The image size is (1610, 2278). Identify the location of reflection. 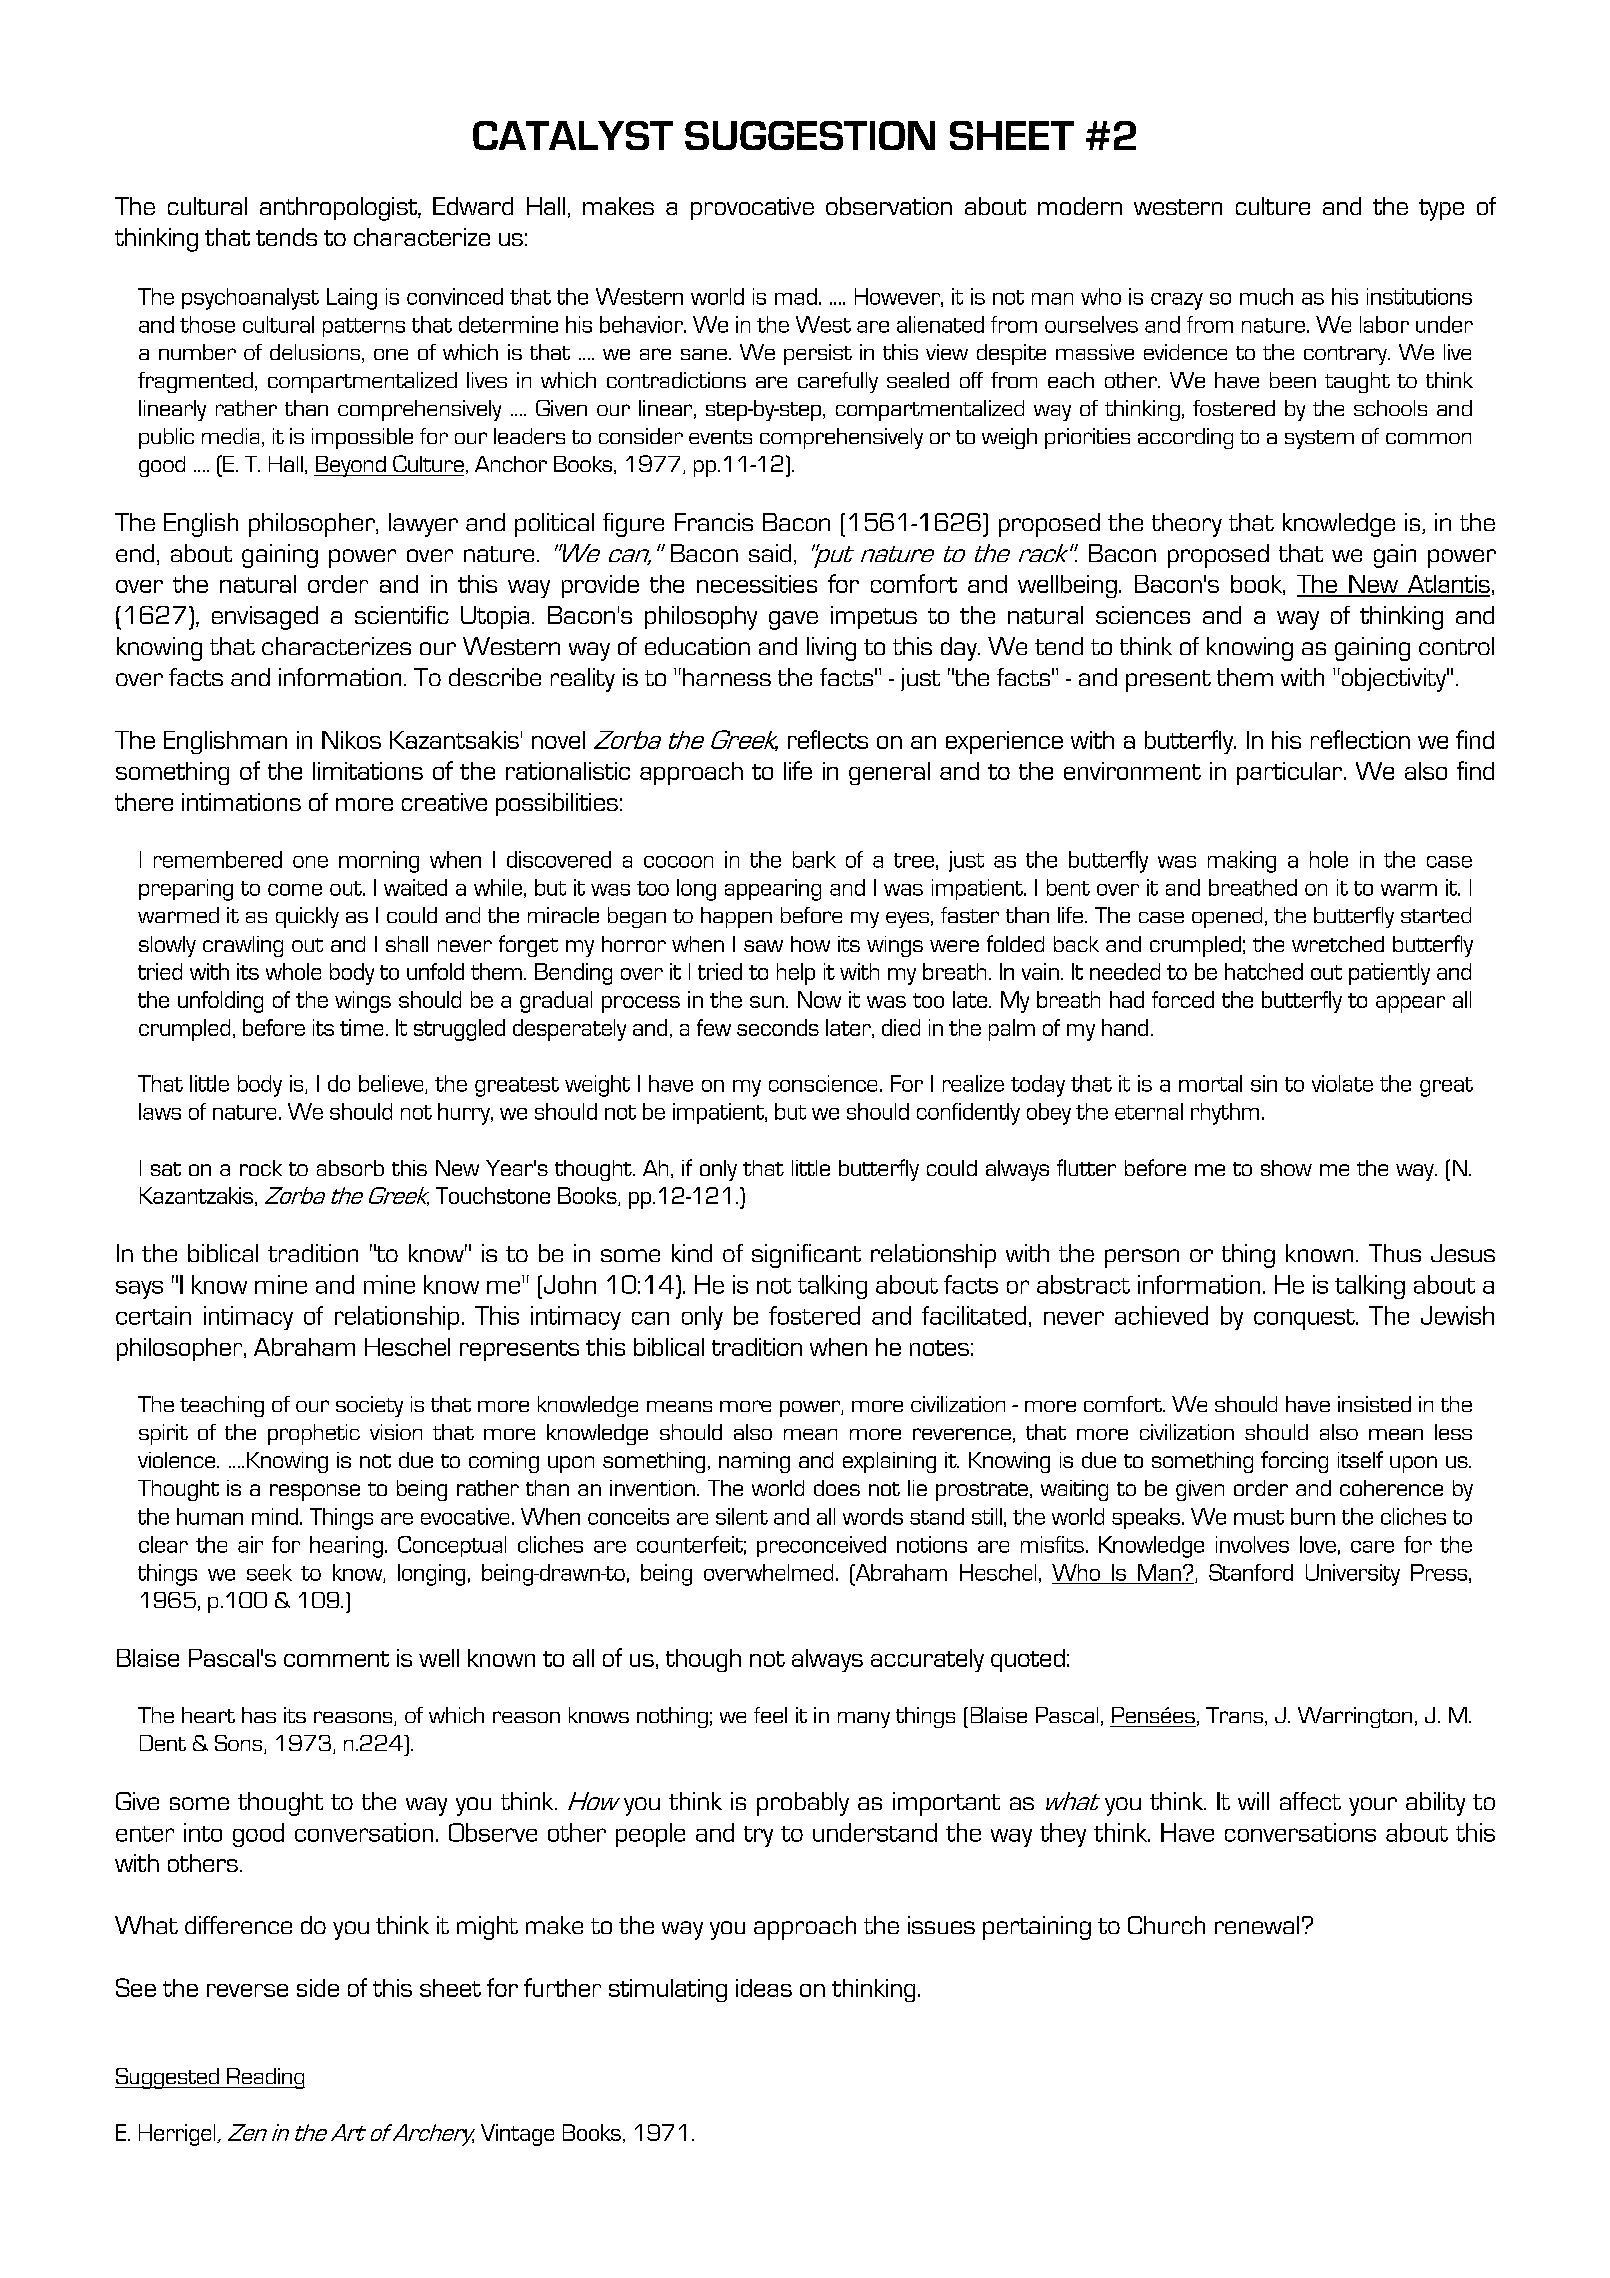
(1360, 739).
